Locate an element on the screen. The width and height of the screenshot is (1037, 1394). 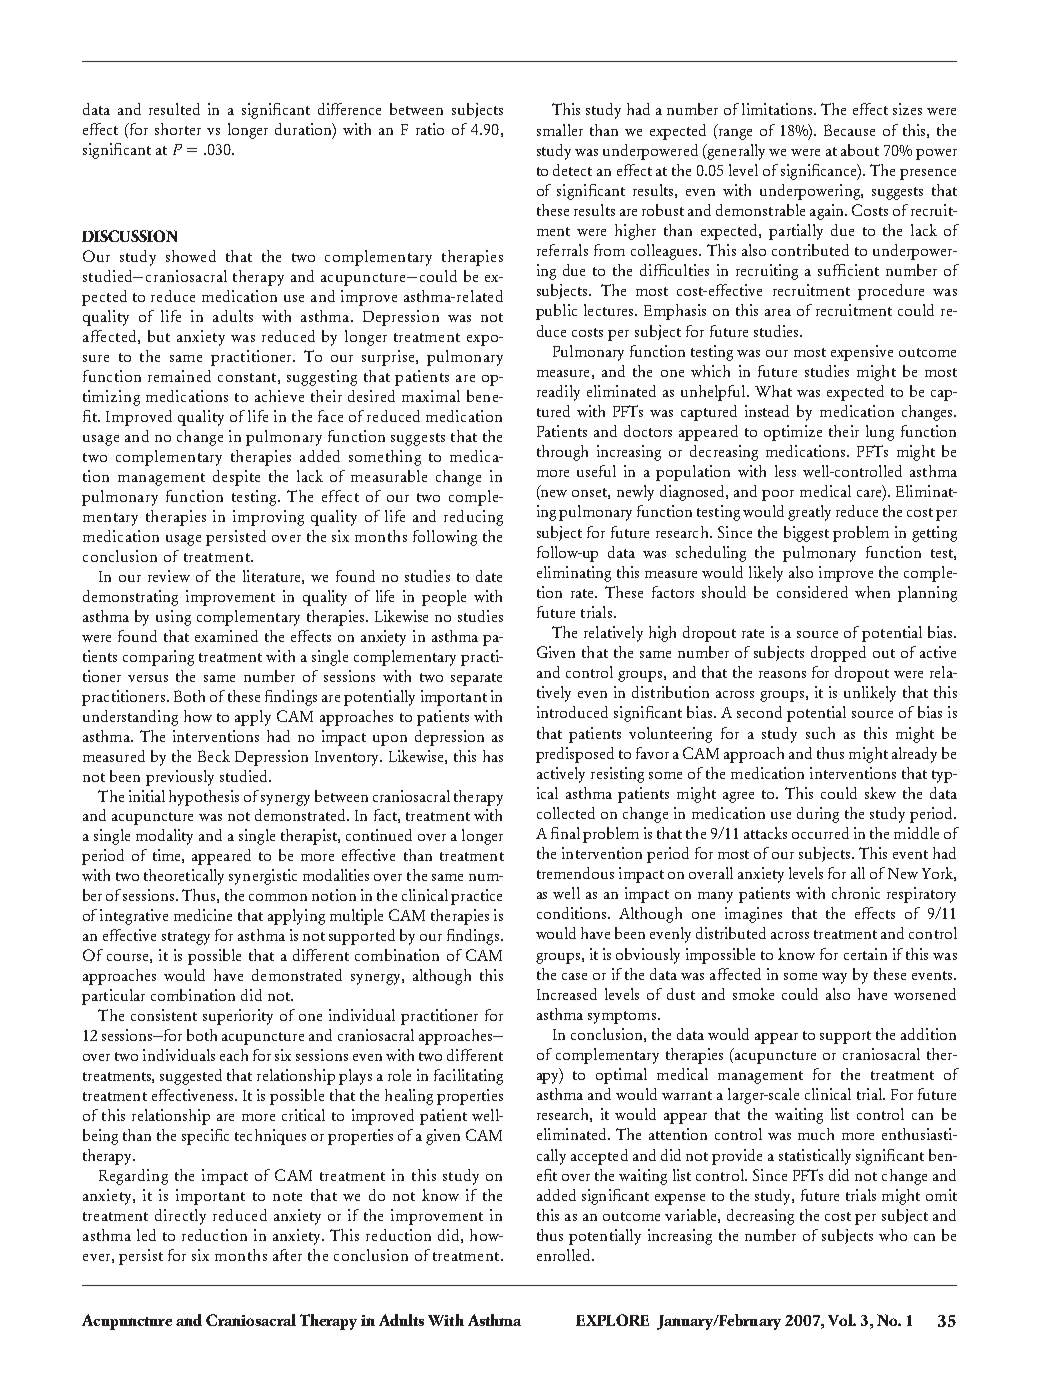
Beck is located at coordinates (214, 756).
